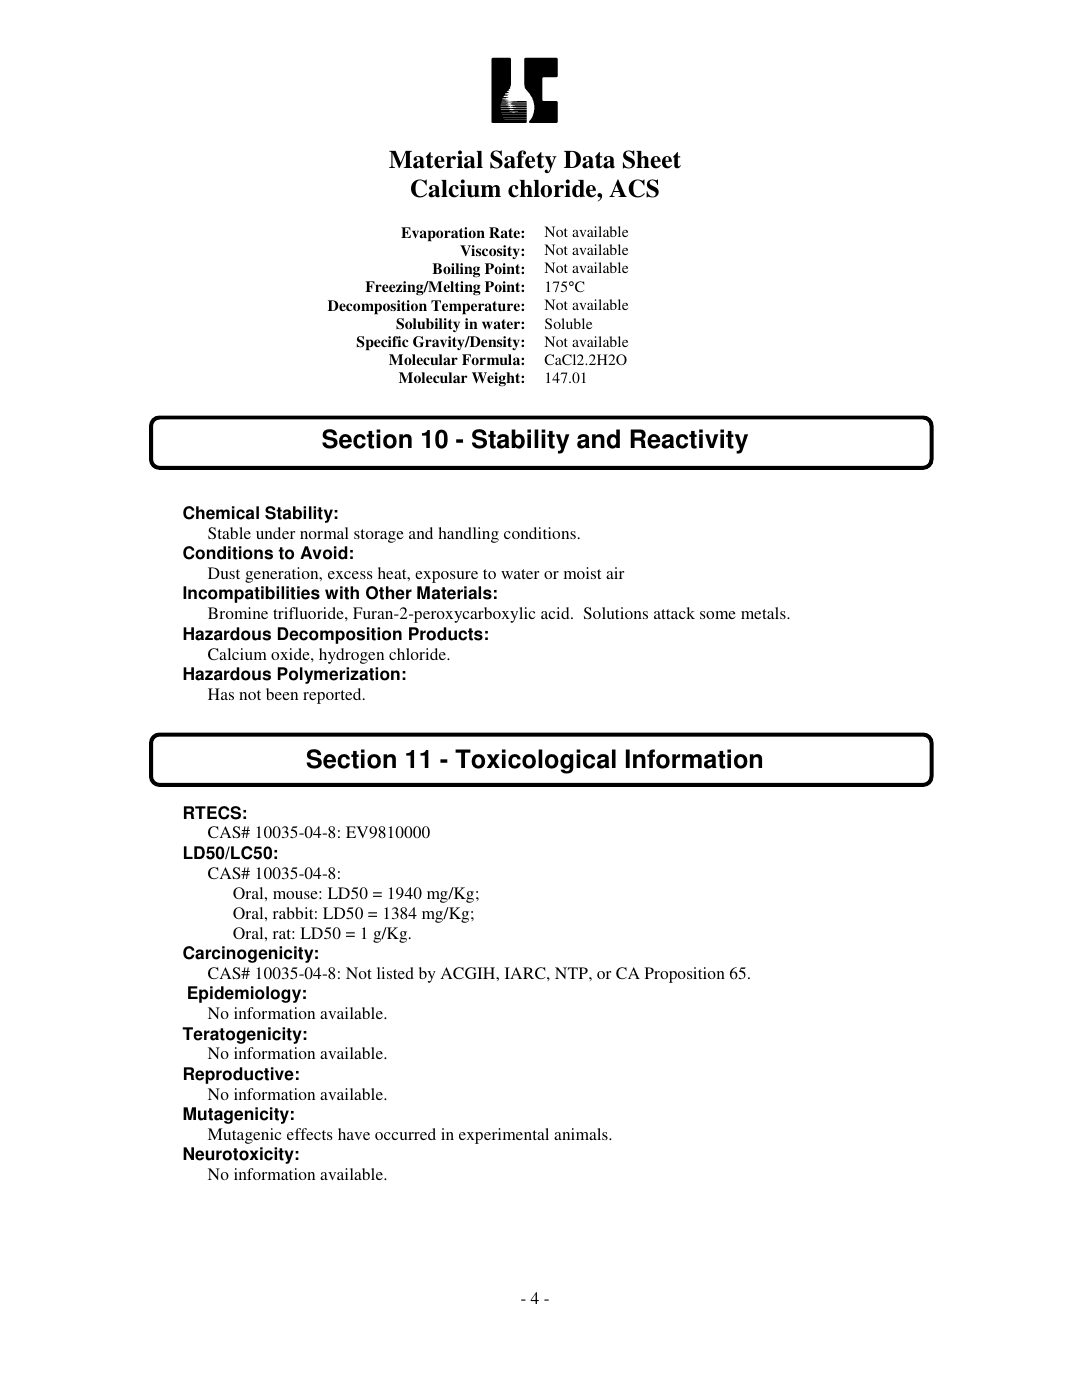 The width and height of the screenshot is (1070, 1384). Describe the element at coordinates (309, 1134) in the screenshot. I see `effects` at that location.
